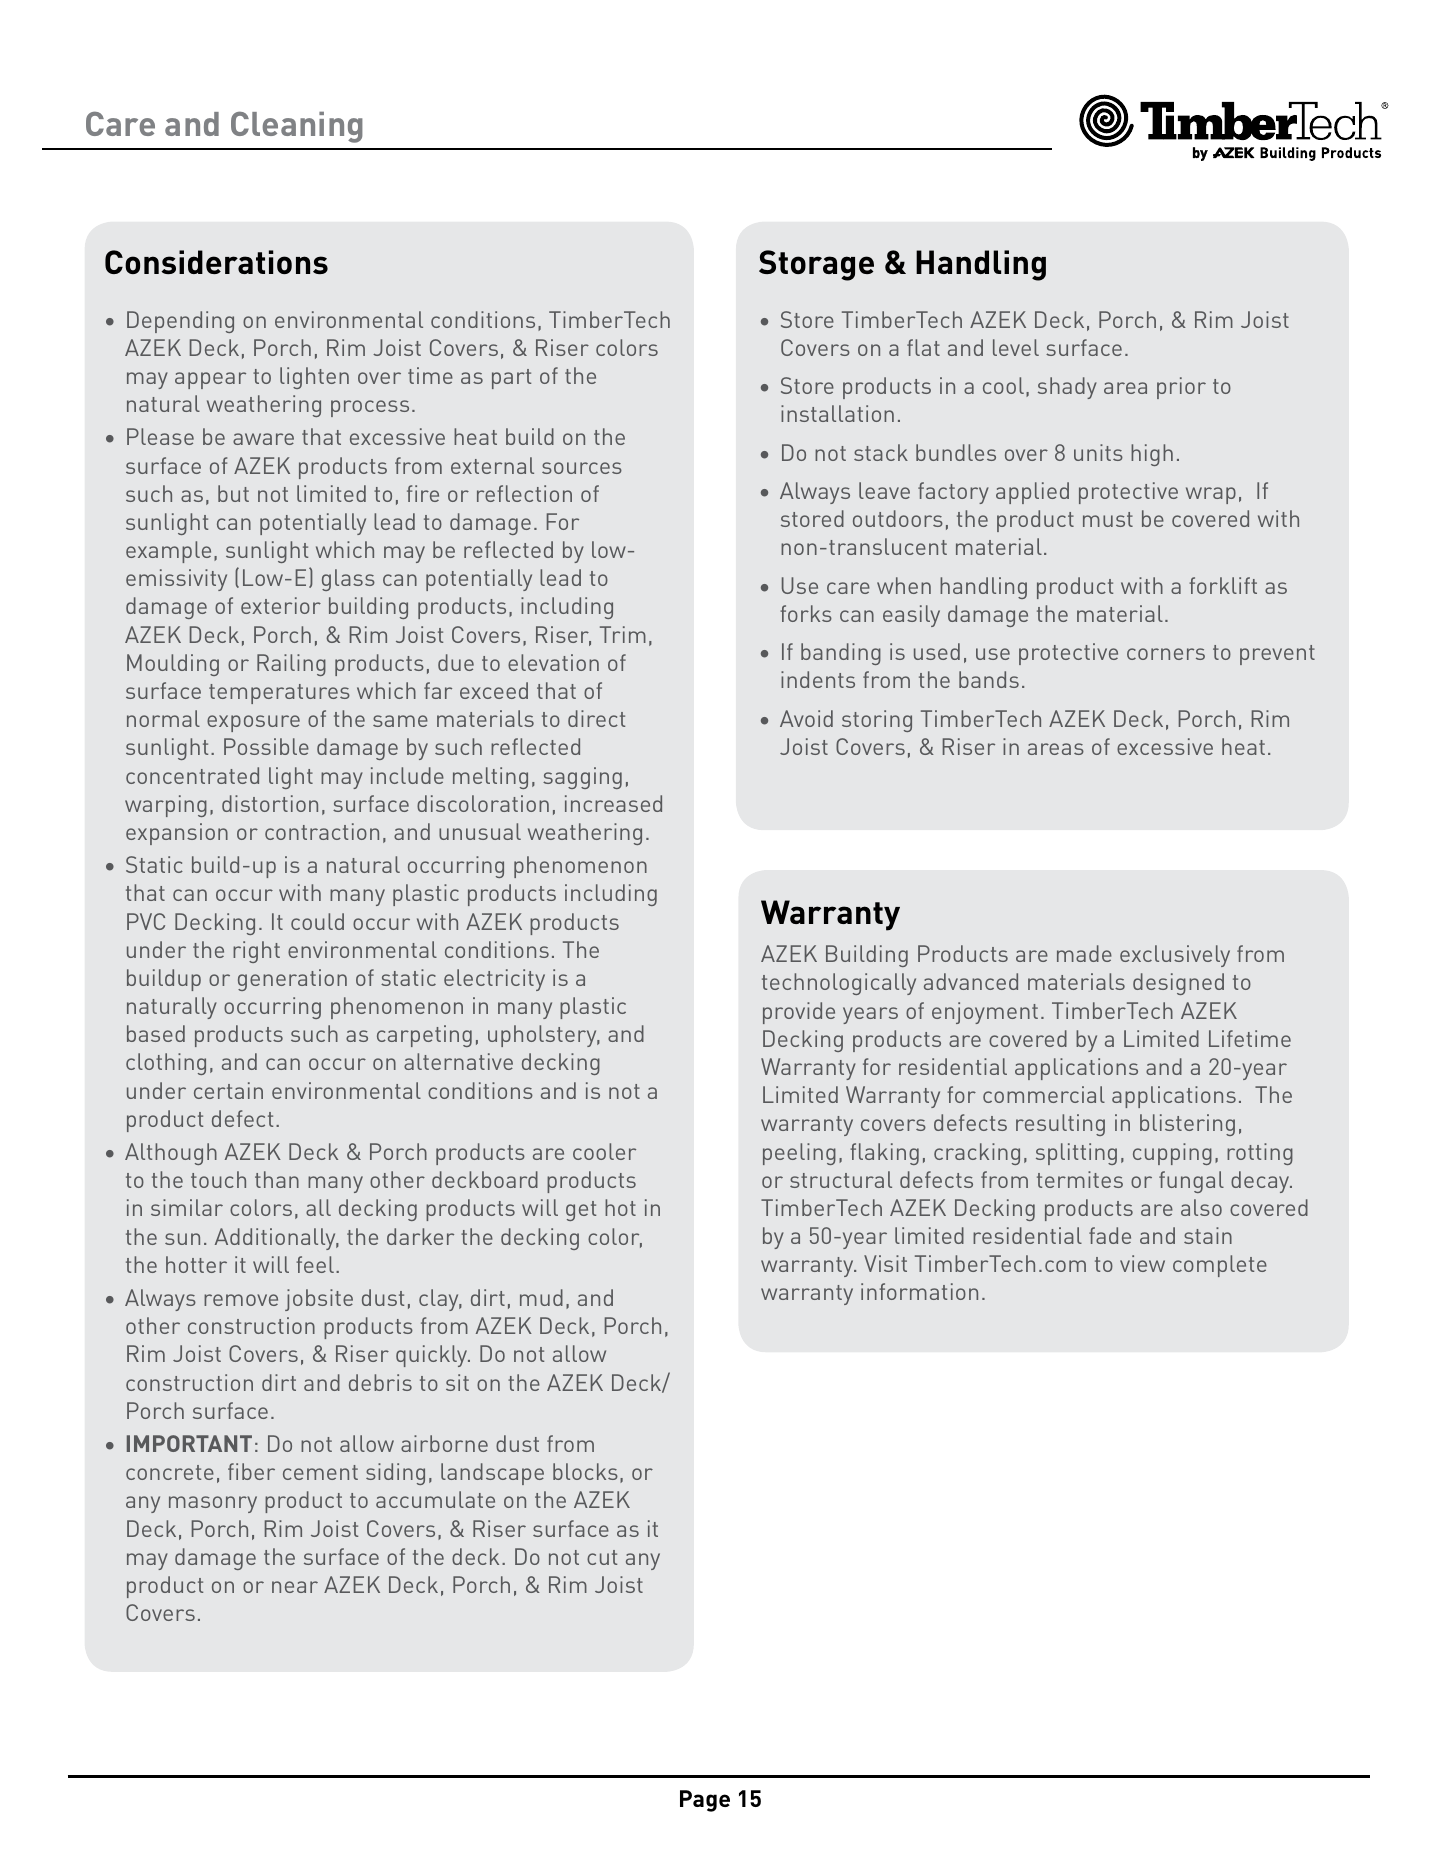 Image resolution: width=1438 pixels, height=1860 pixels. What do you see at coordinates (297, 127) in the page?
I see `Cleaning` at bounding box center [297, 127].
